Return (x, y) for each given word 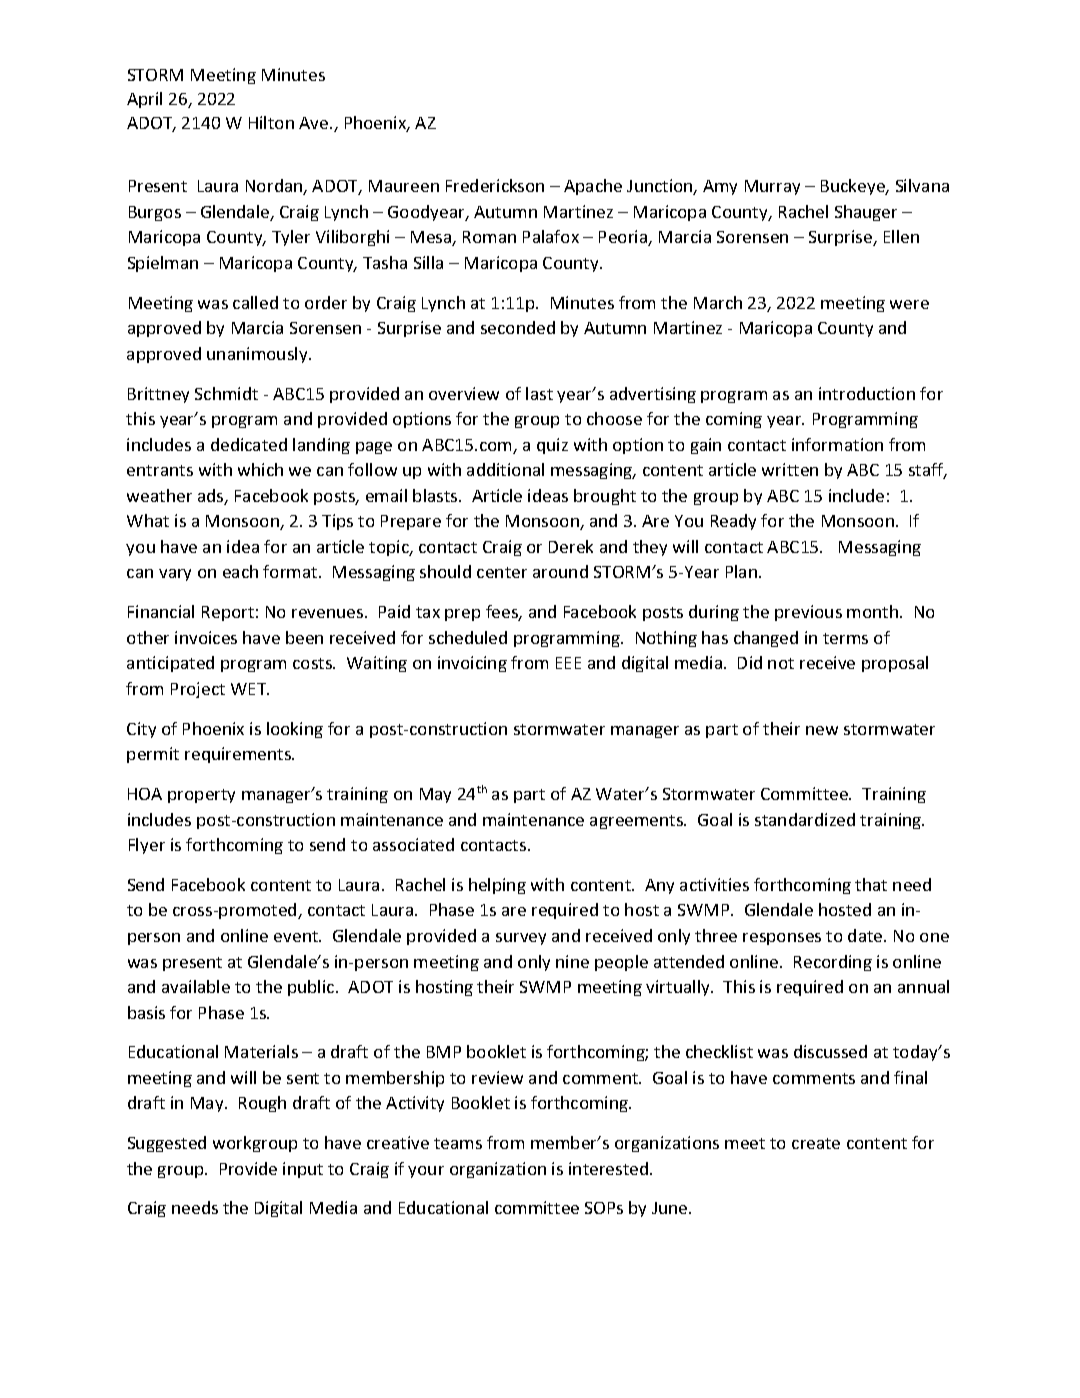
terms (845, 638)
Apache (593, 187)
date (866, 935)
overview (464, 393)
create (816, 1143)
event (297, 936)
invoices (206, 637)
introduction (867, 393)
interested (610, 1168)
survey (521, 939)
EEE (568, 663)
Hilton (271, 122)
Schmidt (226, 393)
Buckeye (854, 187)
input (303, 1170)
